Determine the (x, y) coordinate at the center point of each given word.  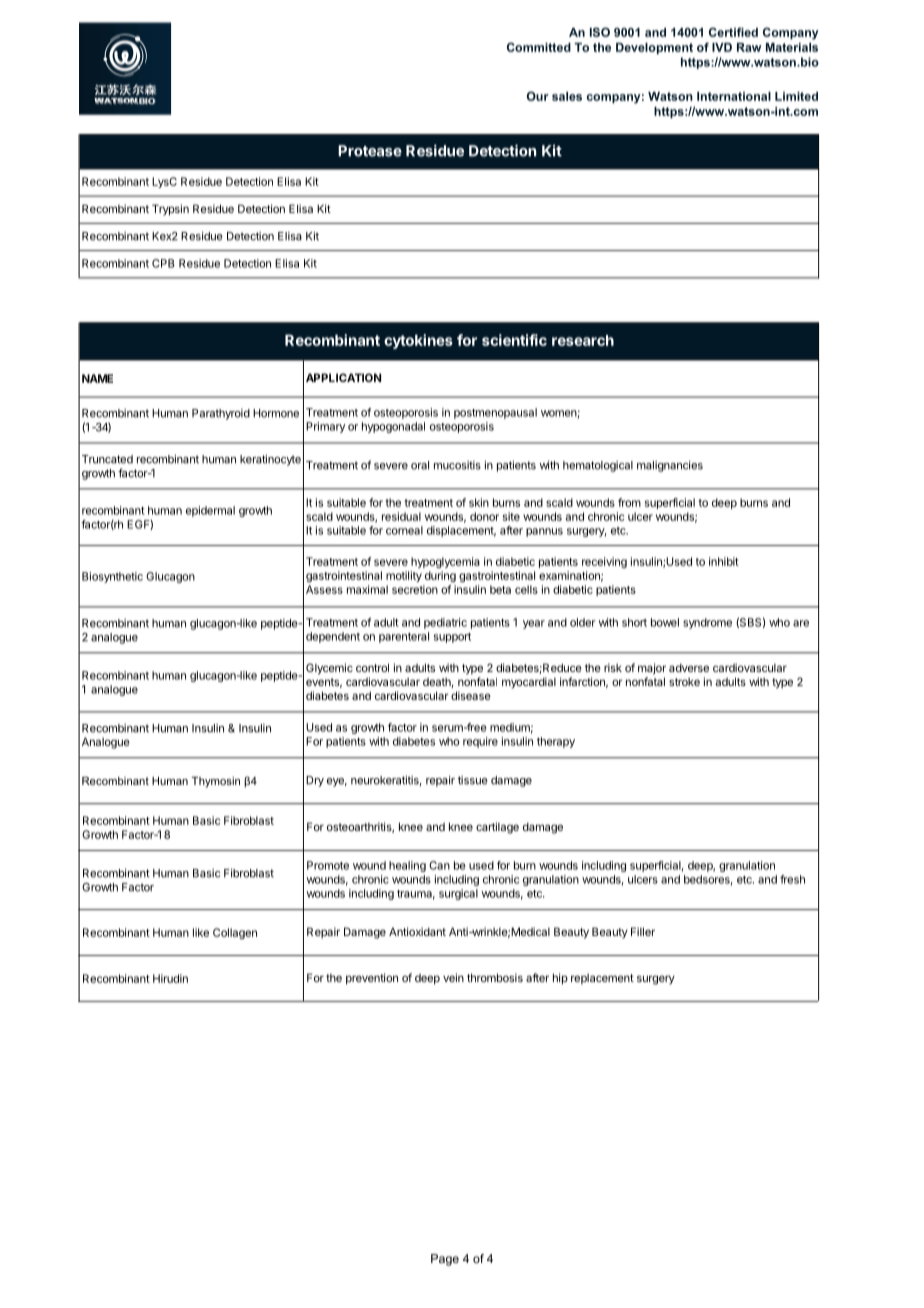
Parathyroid (221, 414)
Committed (539, 47)
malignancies (670, 466)
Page (445, 1260)
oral (420, 465)
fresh (792, 879)
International (734, 96)
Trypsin (170, 210)
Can (439, 865)
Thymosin (216, 782)
